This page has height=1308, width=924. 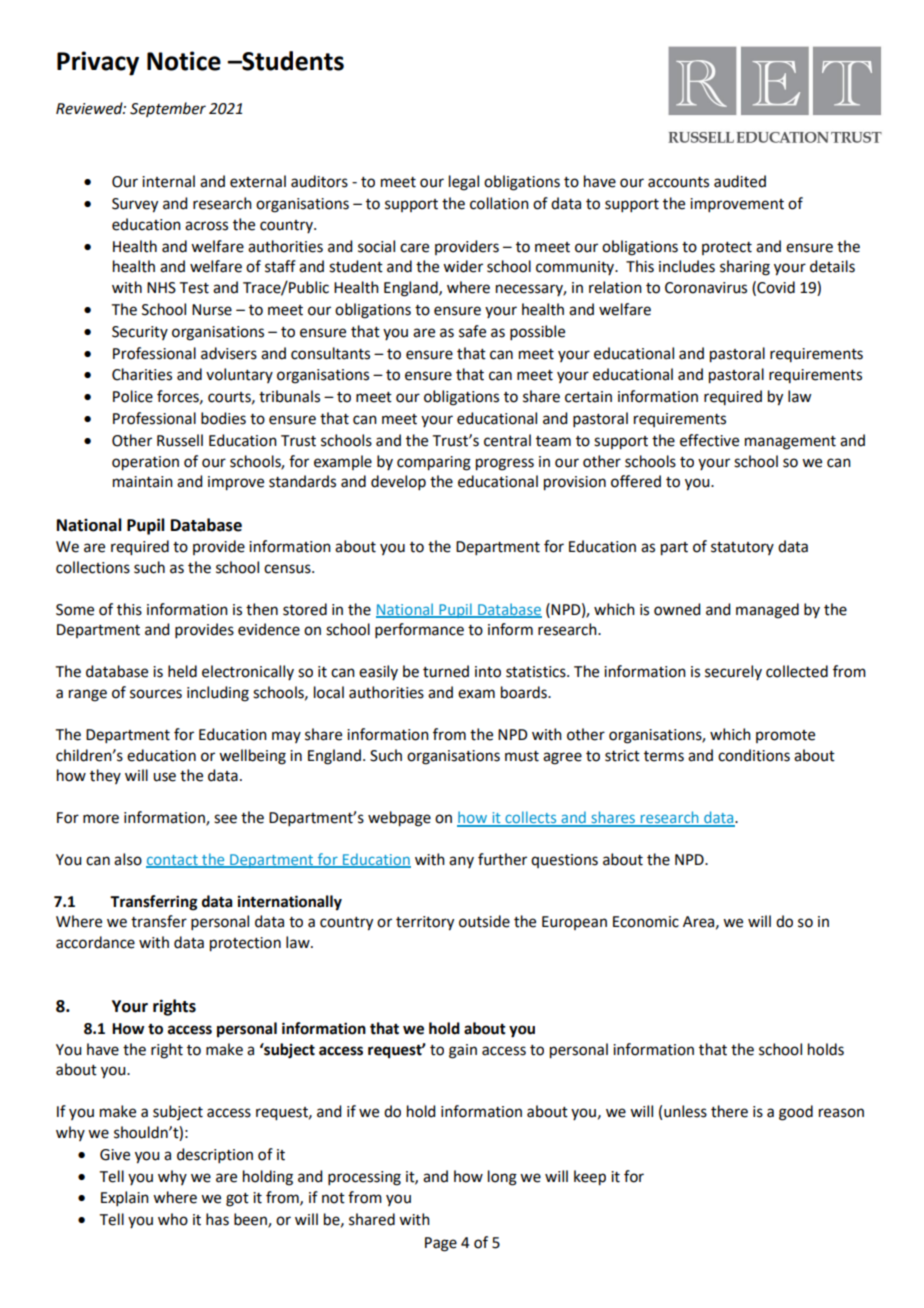 What do you see at coordinates (484, 921) in the page?
I see `outside` at bounding box center [484, 921].
